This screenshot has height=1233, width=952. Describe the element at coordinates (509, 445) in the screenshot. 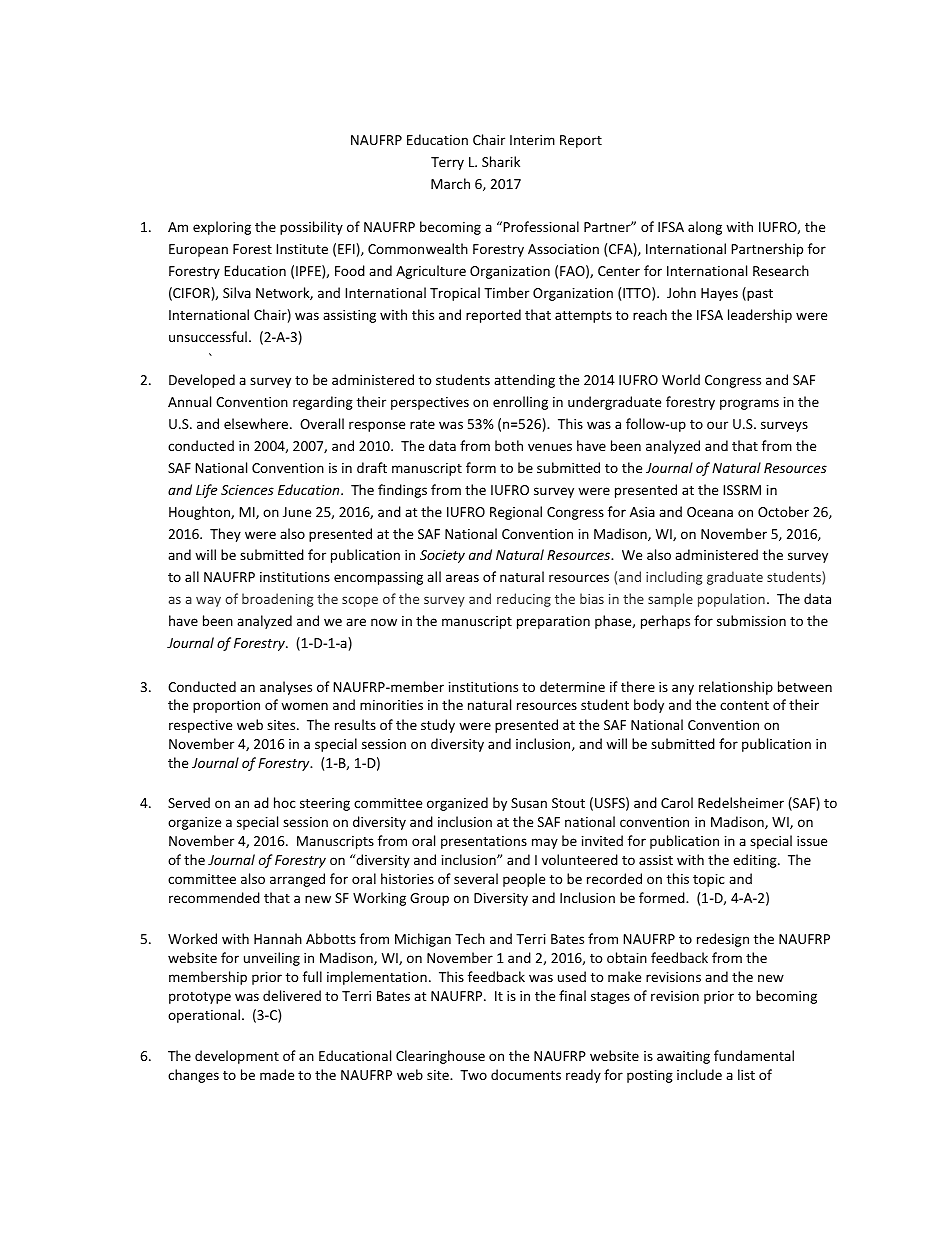

I see `both` at that location.
